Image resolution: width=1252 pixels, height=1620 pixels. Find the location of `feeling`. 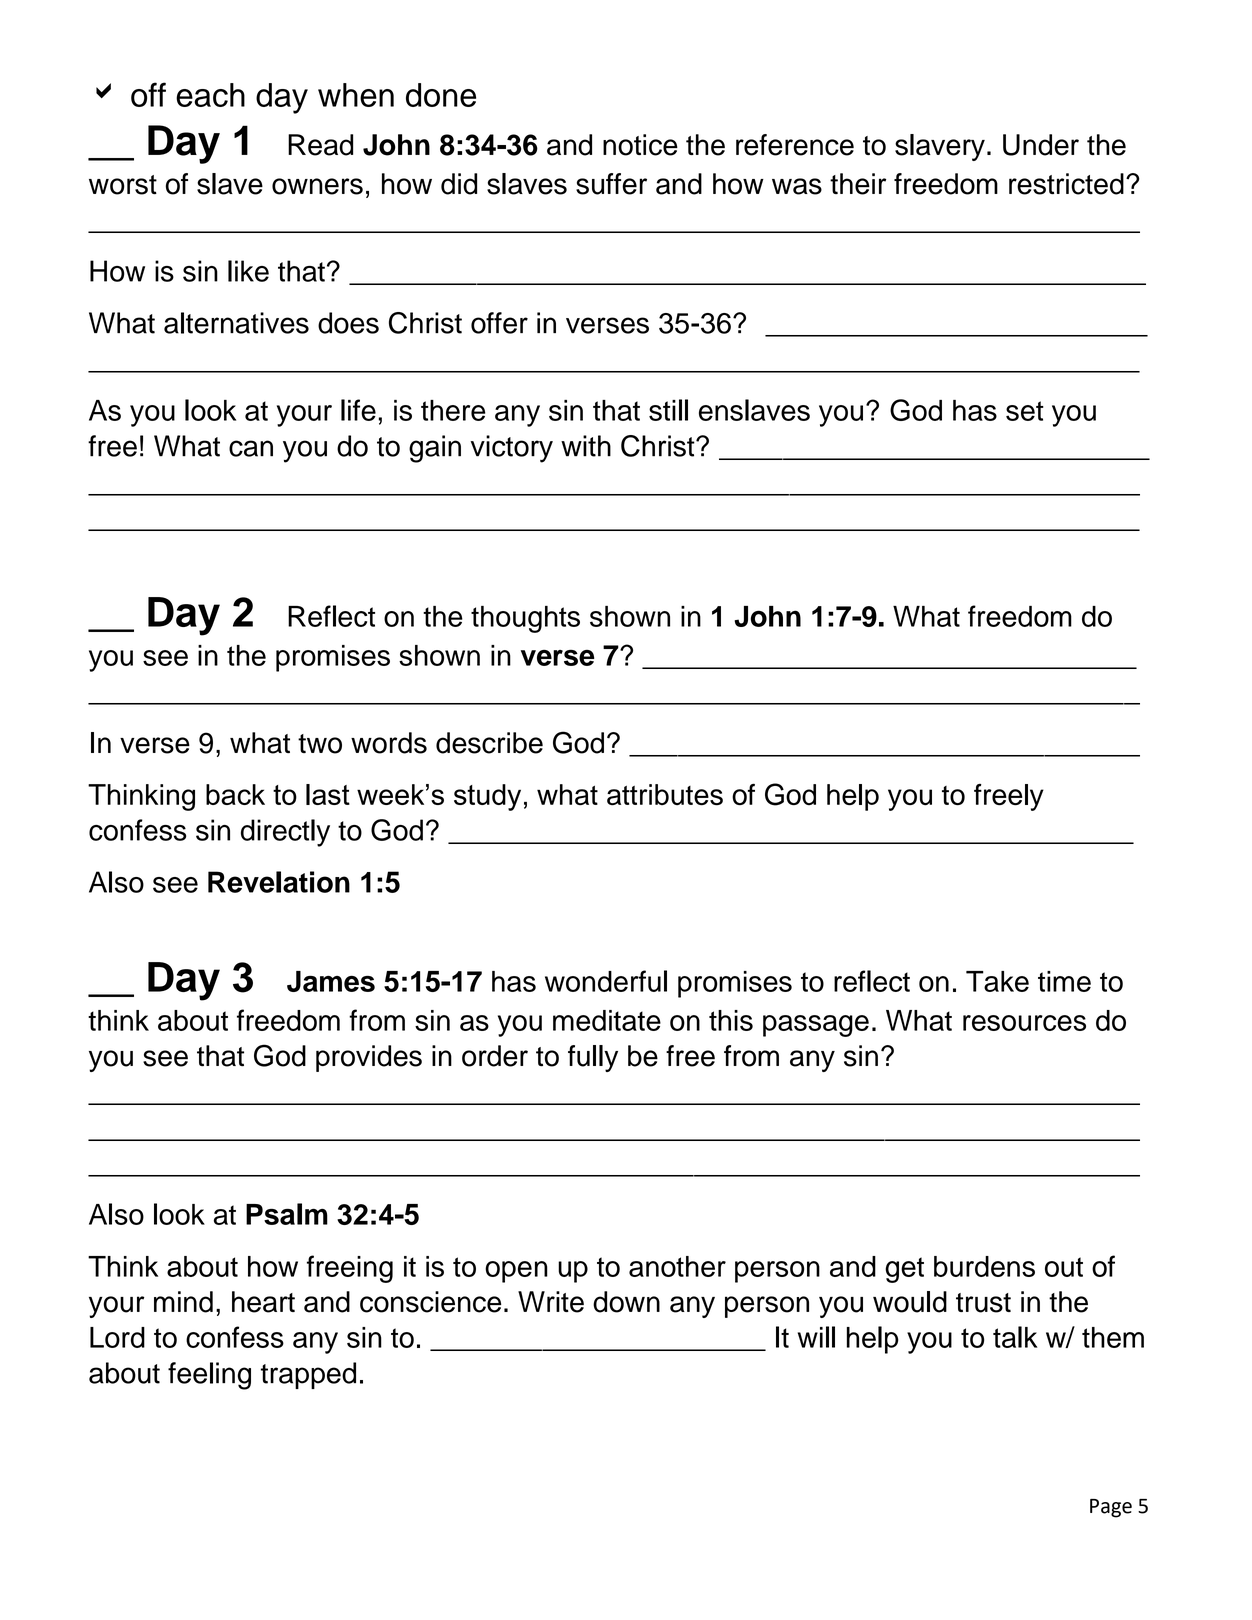

feeling is located at coordinates (209, 1376).
